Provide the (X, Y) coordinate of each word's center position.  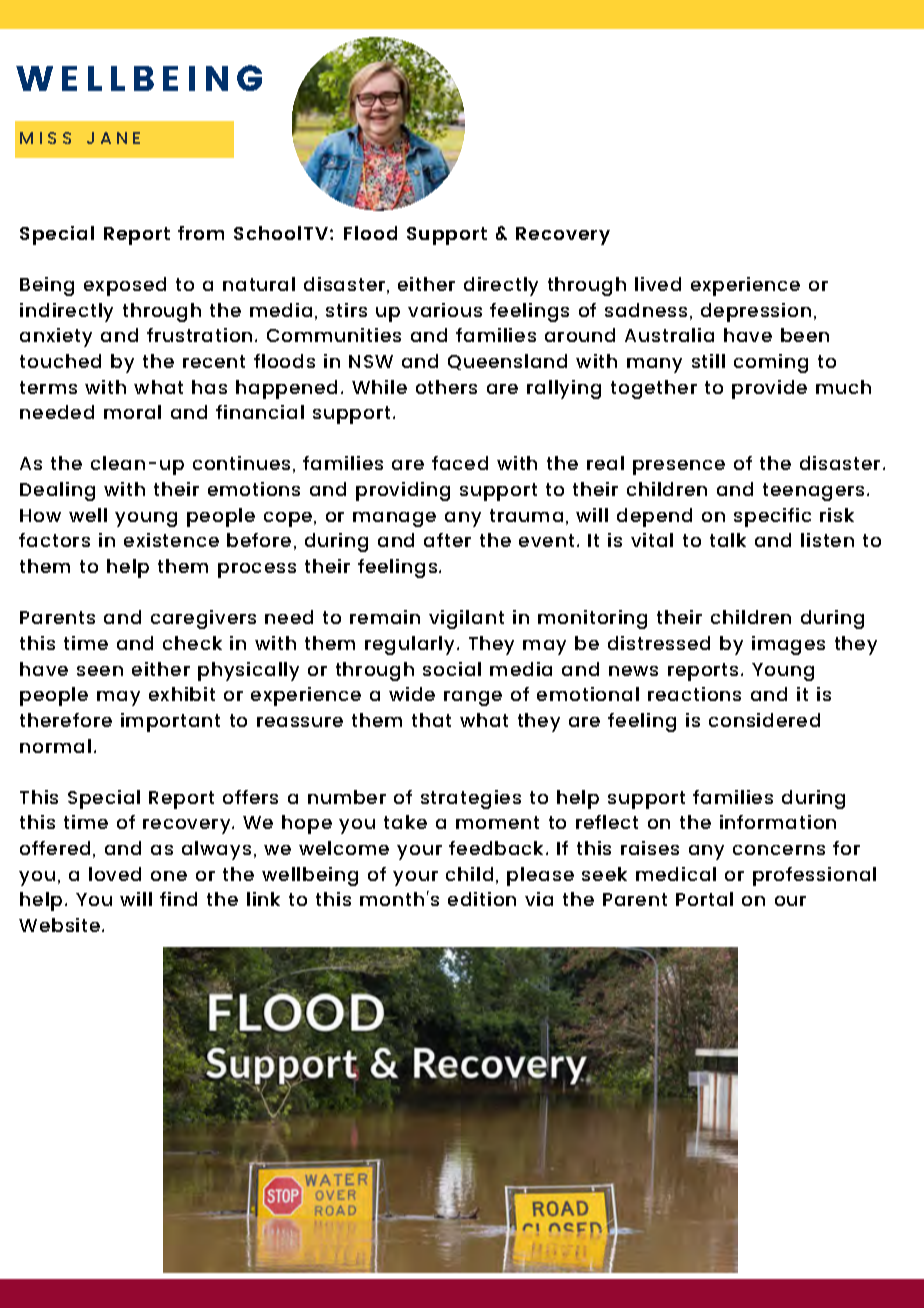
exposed (125, 286)
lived (658, 284)
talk (728, 540)
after (447, 540)
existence (171, 540)
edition (482, 899)
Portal (704, 899)
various (445, 310)
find (178, 899)
